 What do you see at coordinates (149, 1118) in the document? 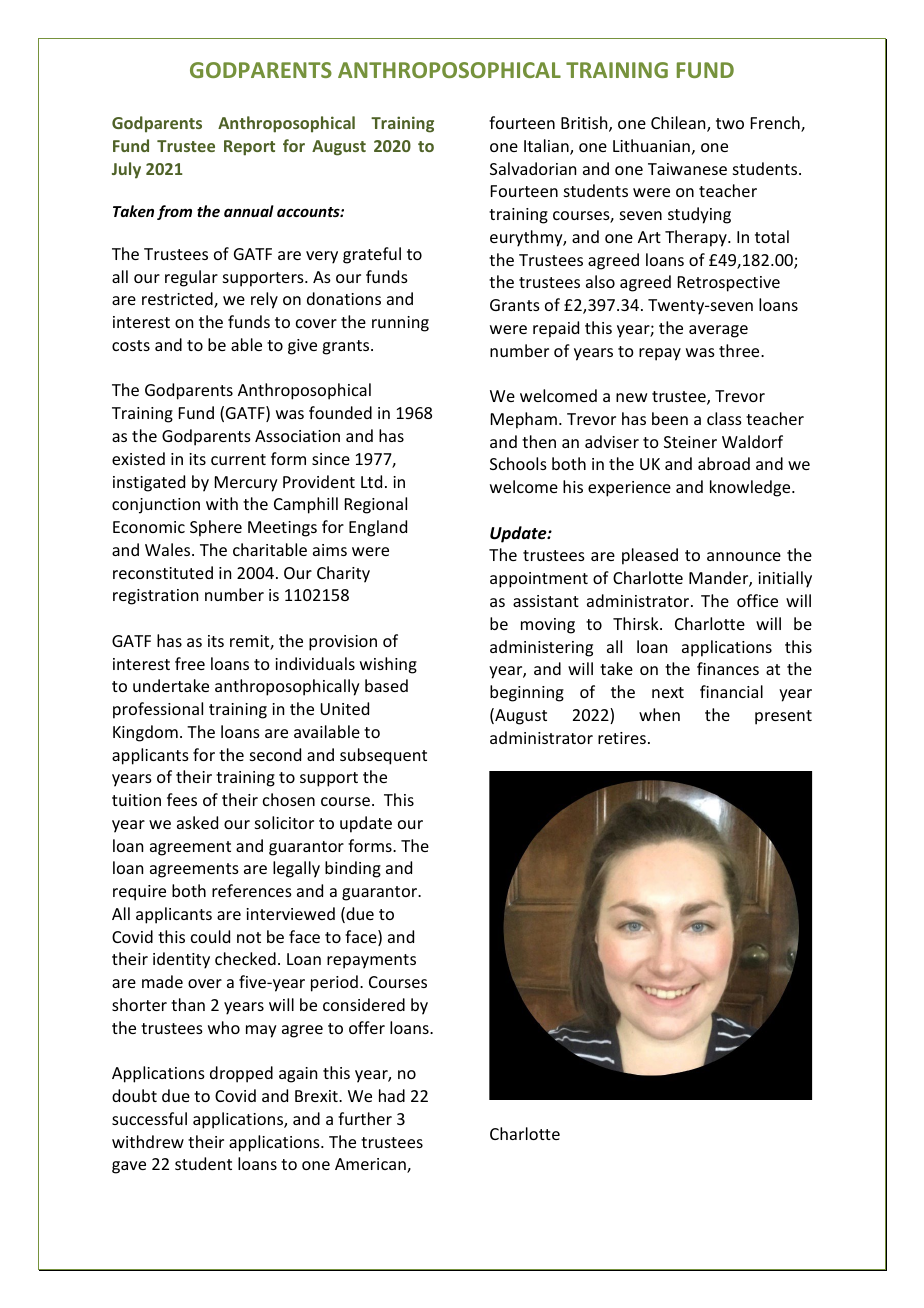
I see `successful` at bounding box center [149, 1118].
